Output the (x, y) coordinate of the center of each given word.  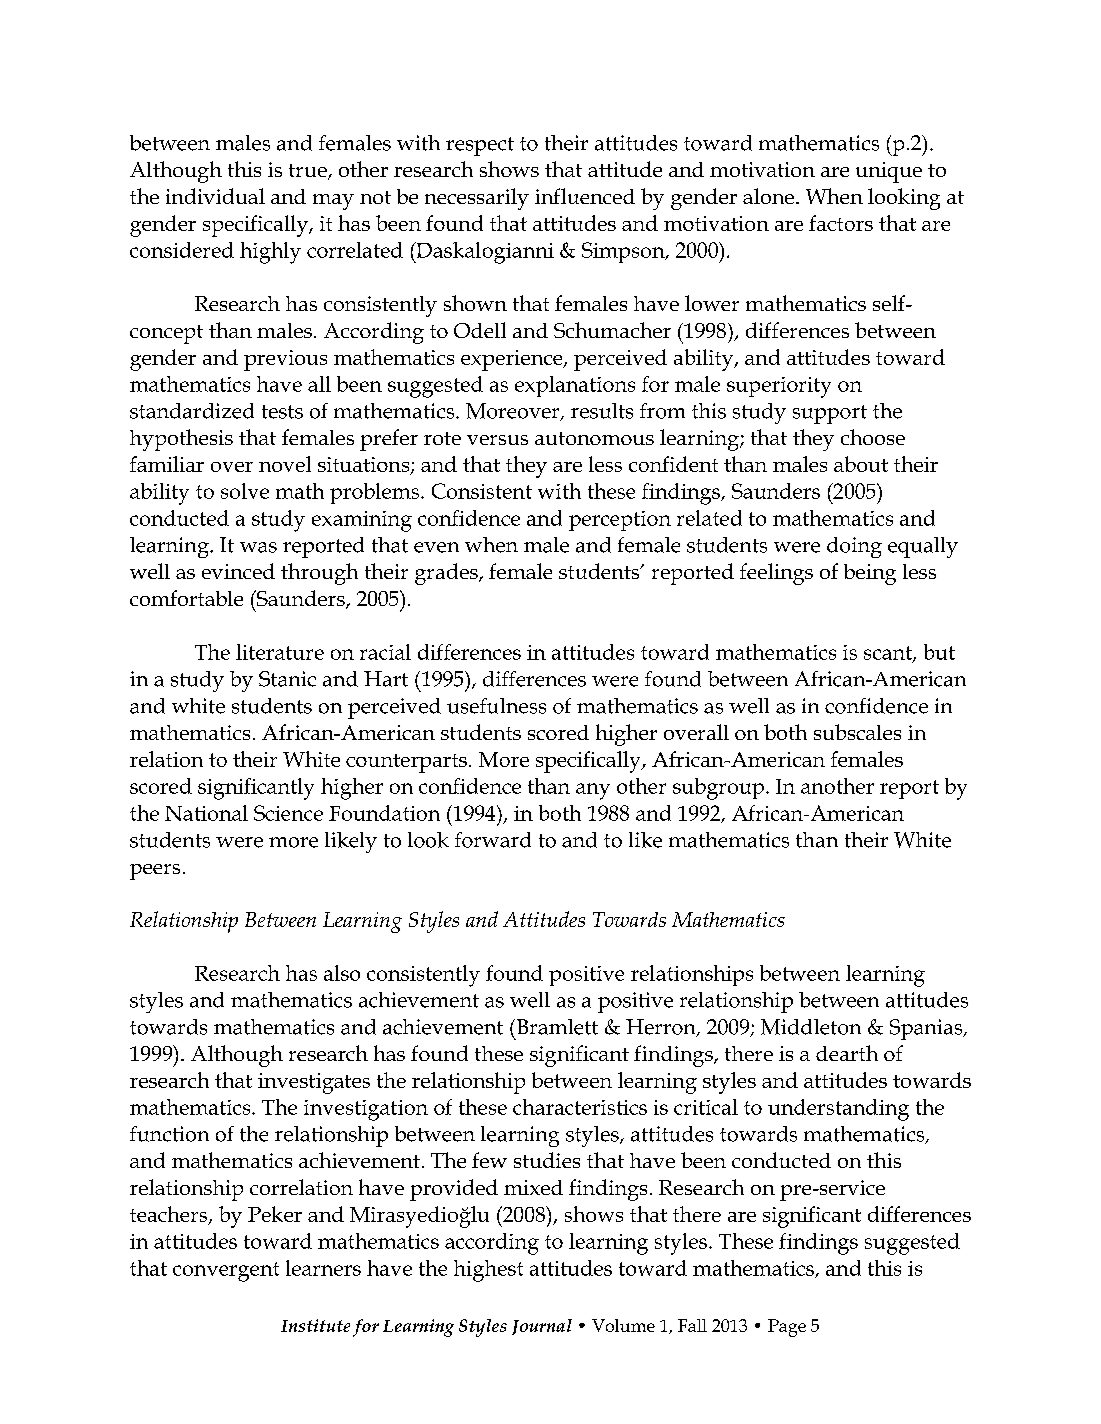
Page (787, 1328)
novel (285, 464)
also (342, 973)
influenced (585, 196)
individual (215, 196)
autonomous (594, 438)
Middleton (811, 1027)
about (861, 464)
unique (889, 172)
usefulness (496, 706)
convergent (226, 1272)
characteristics (580, 1107)
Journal (542, 1327)
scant (889, 654)
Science (288, 813)
